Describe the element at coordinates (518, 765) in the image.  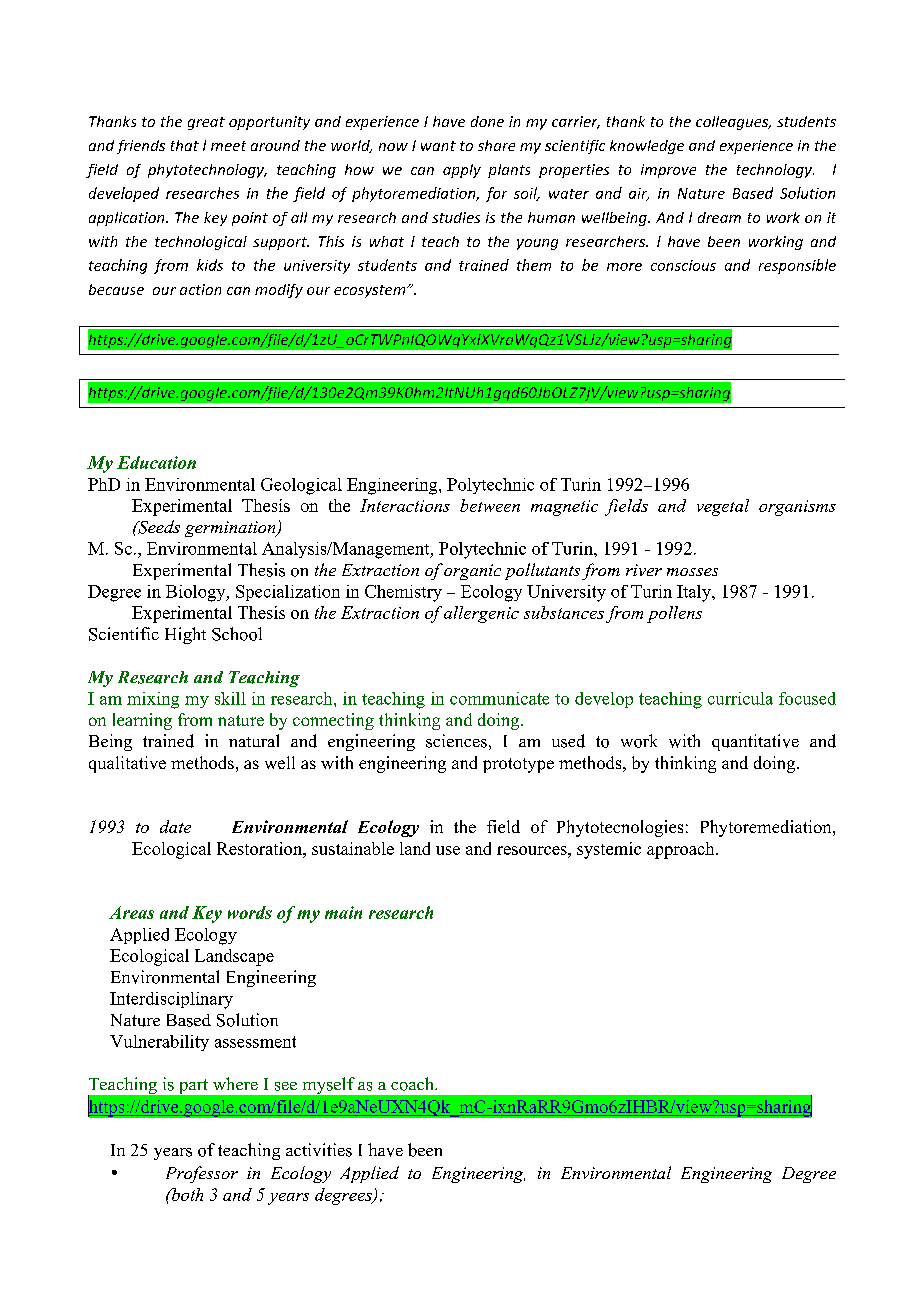
I see `prototype` at that location.
